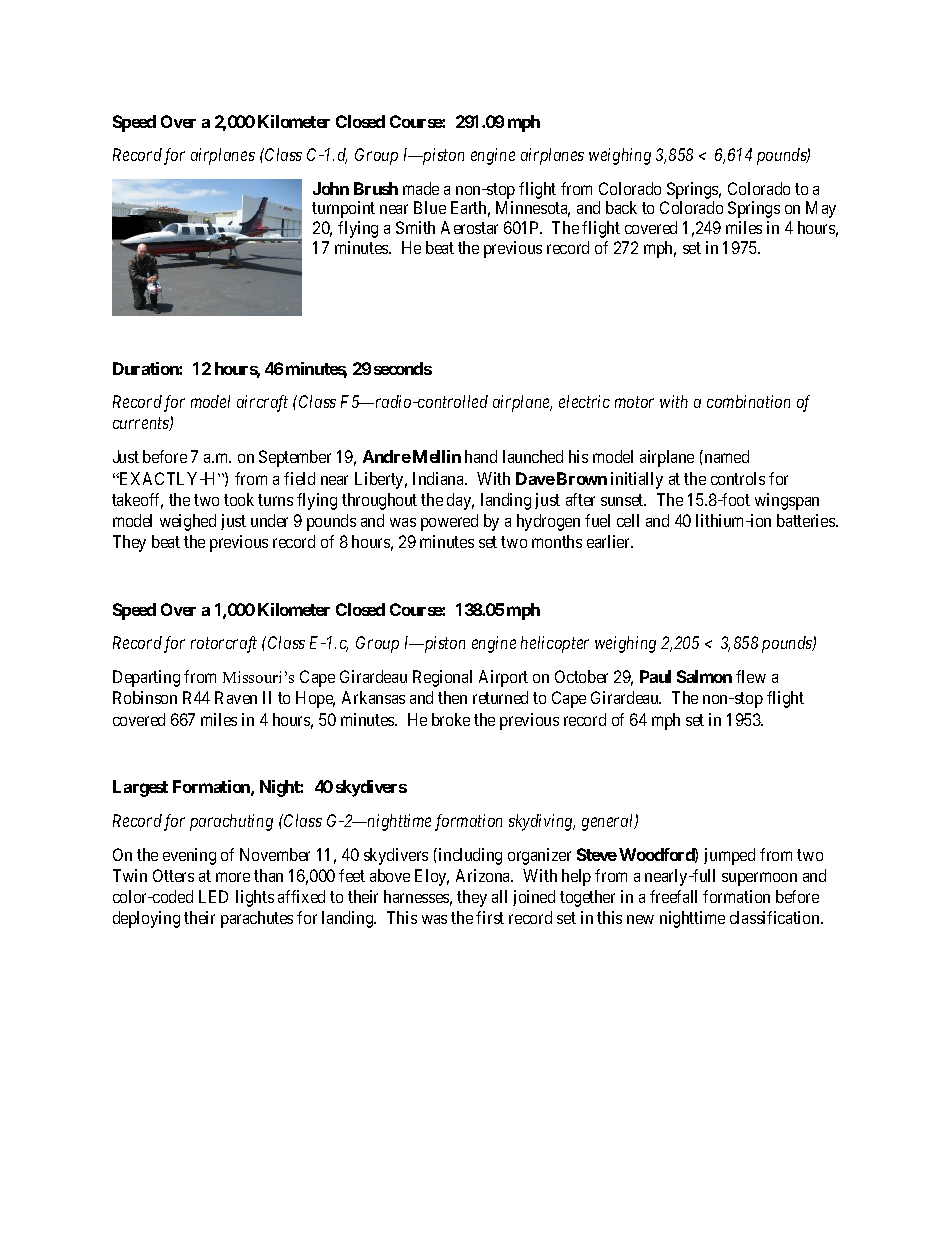 This screenshot has width=952, height=1233. What do you see at coordinates (449, 522) in the screenshot?
I see `powered` at bounding box center [449, 522].
